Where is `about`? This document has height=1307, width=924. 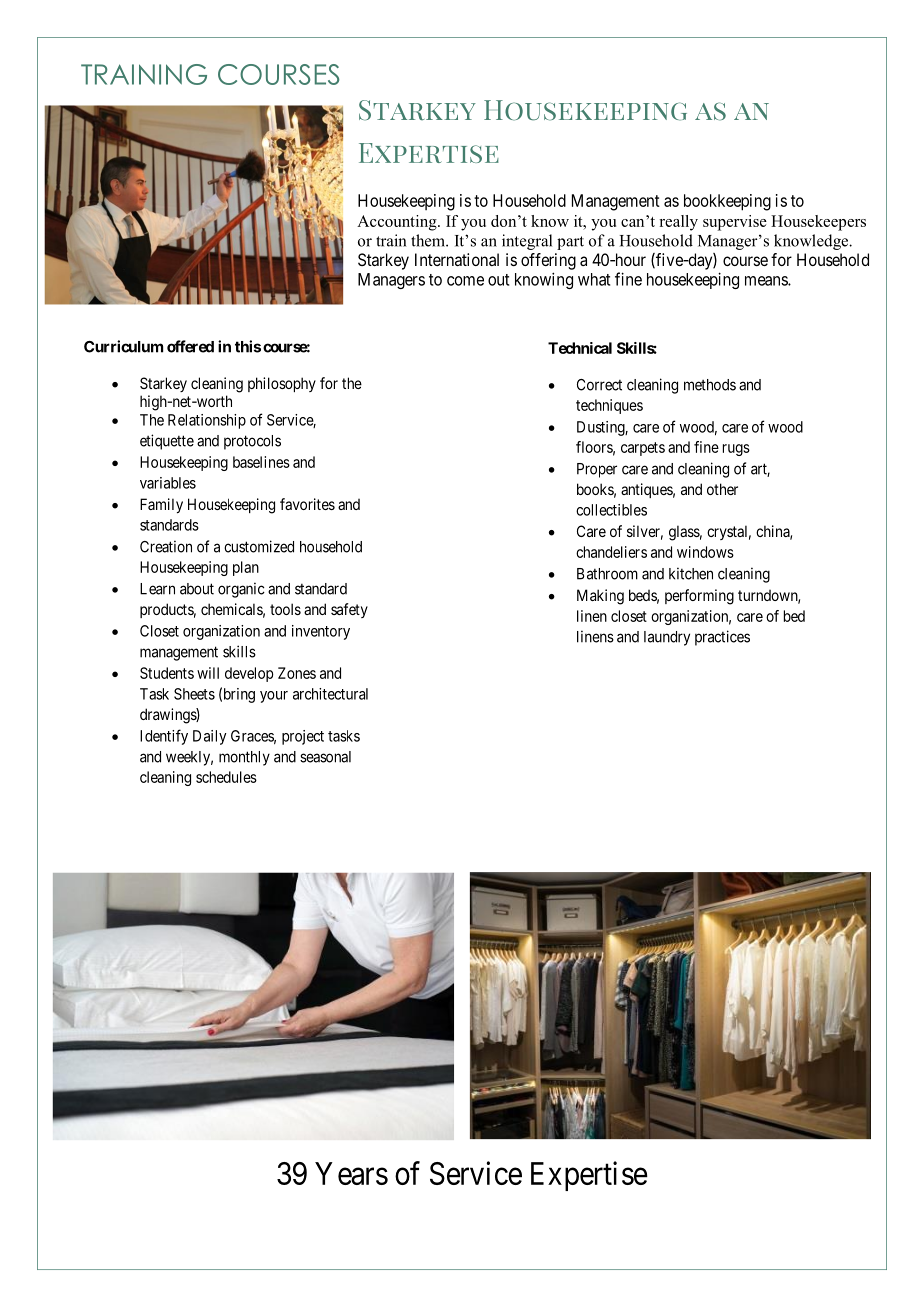
about is located at coordinates (197, 589).
